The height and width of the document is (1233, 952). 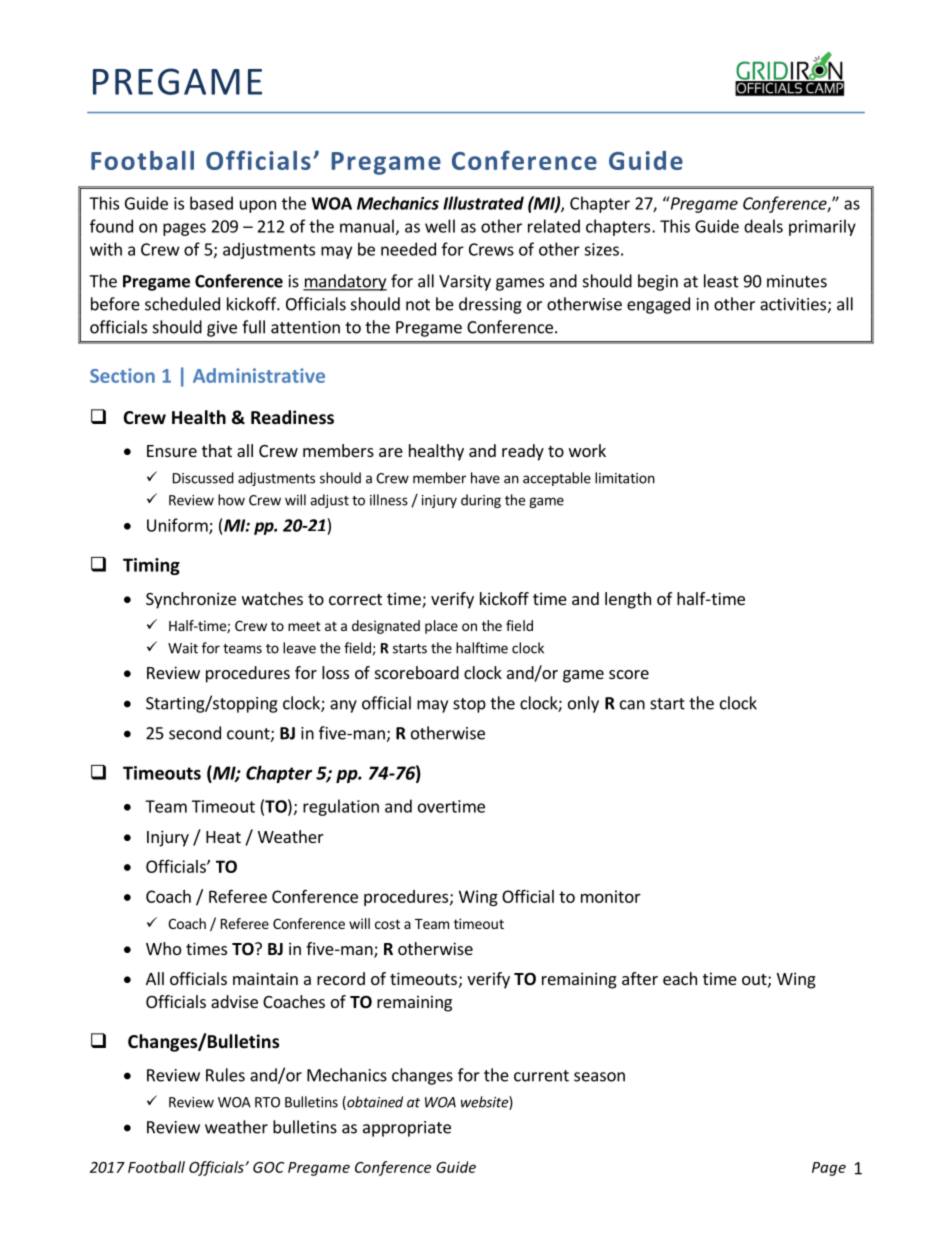 I want to click on during, so click(x=481, y=501).
